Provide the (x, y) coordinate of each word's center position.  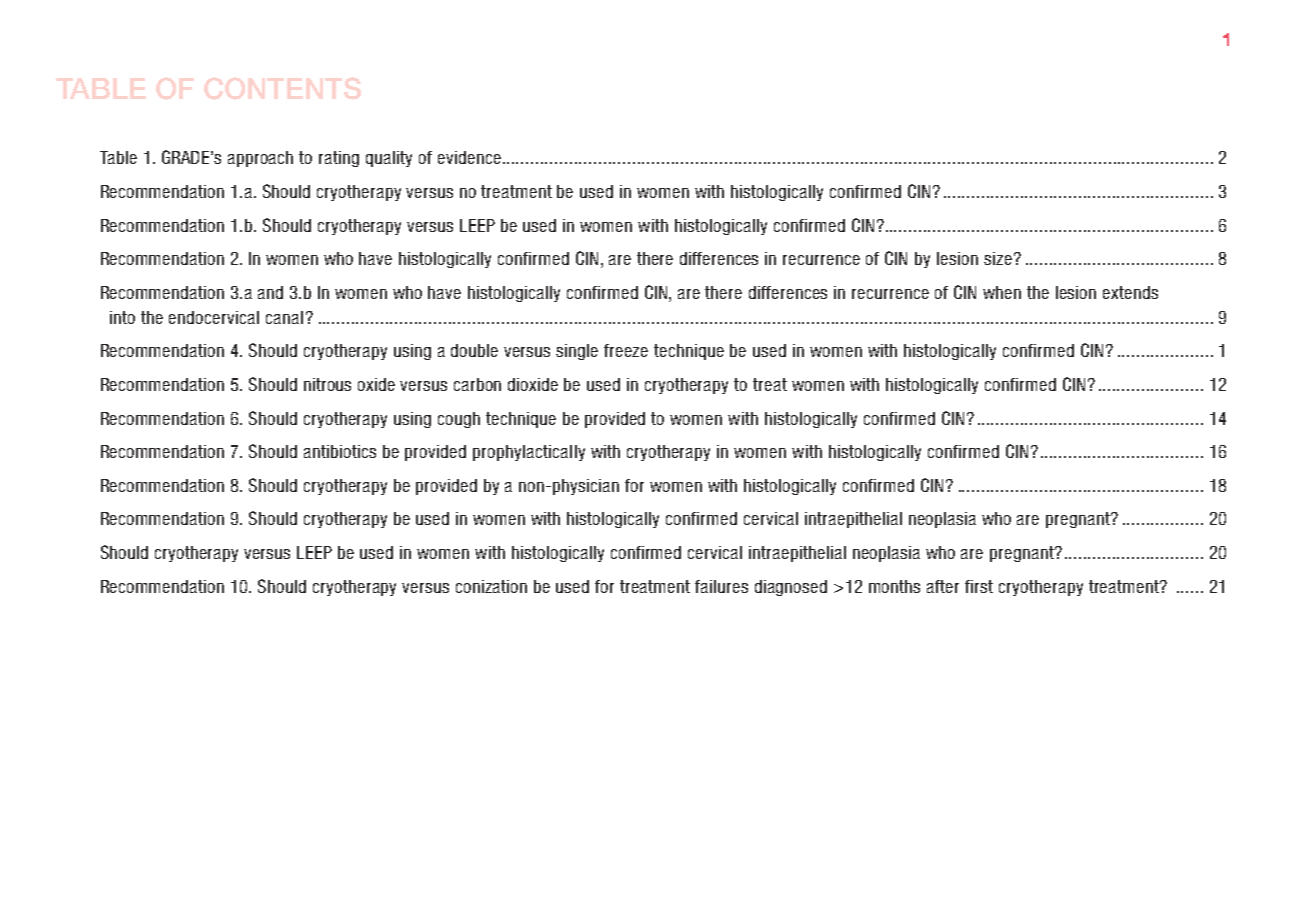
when (1002, 292)
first (979, 586)
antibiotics (340, 451)
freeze (626, 350)
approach (260, 159)
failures (721, 586)
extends (1130, 292)
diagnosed (791, 588)
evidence (469, 157)
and (270, 292)
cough (459, 420)
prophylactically (529, 453)
